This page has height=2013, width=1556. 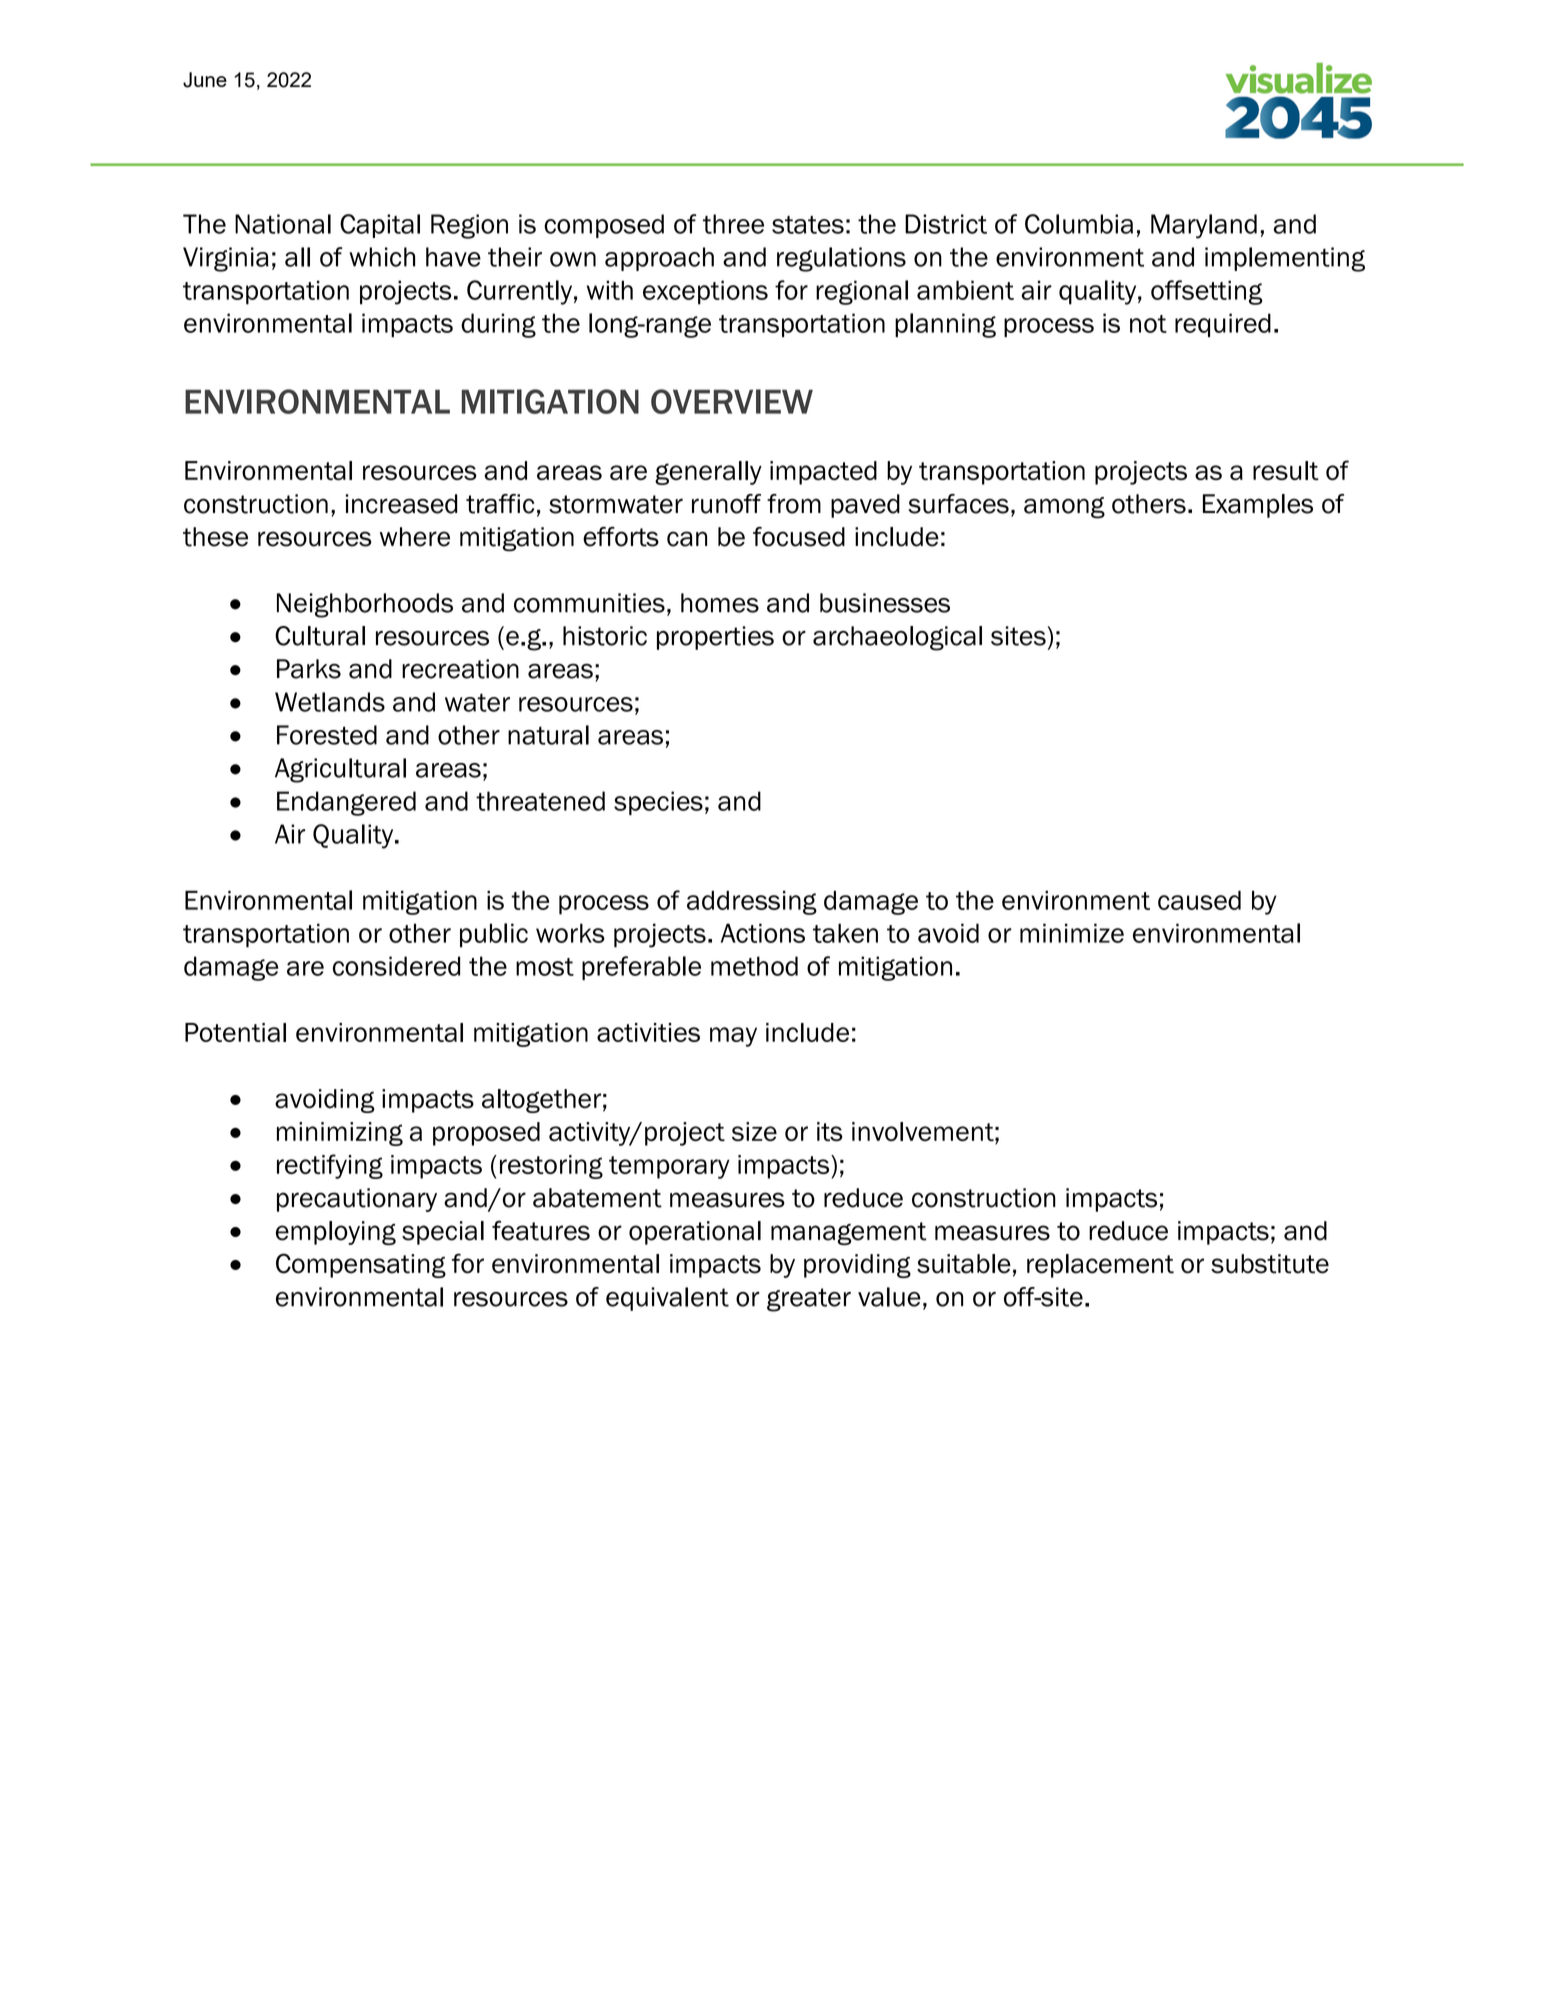 What do you see at coordinates (205, 80) in the page?
I see `June` at bounding box center [205, 80].
